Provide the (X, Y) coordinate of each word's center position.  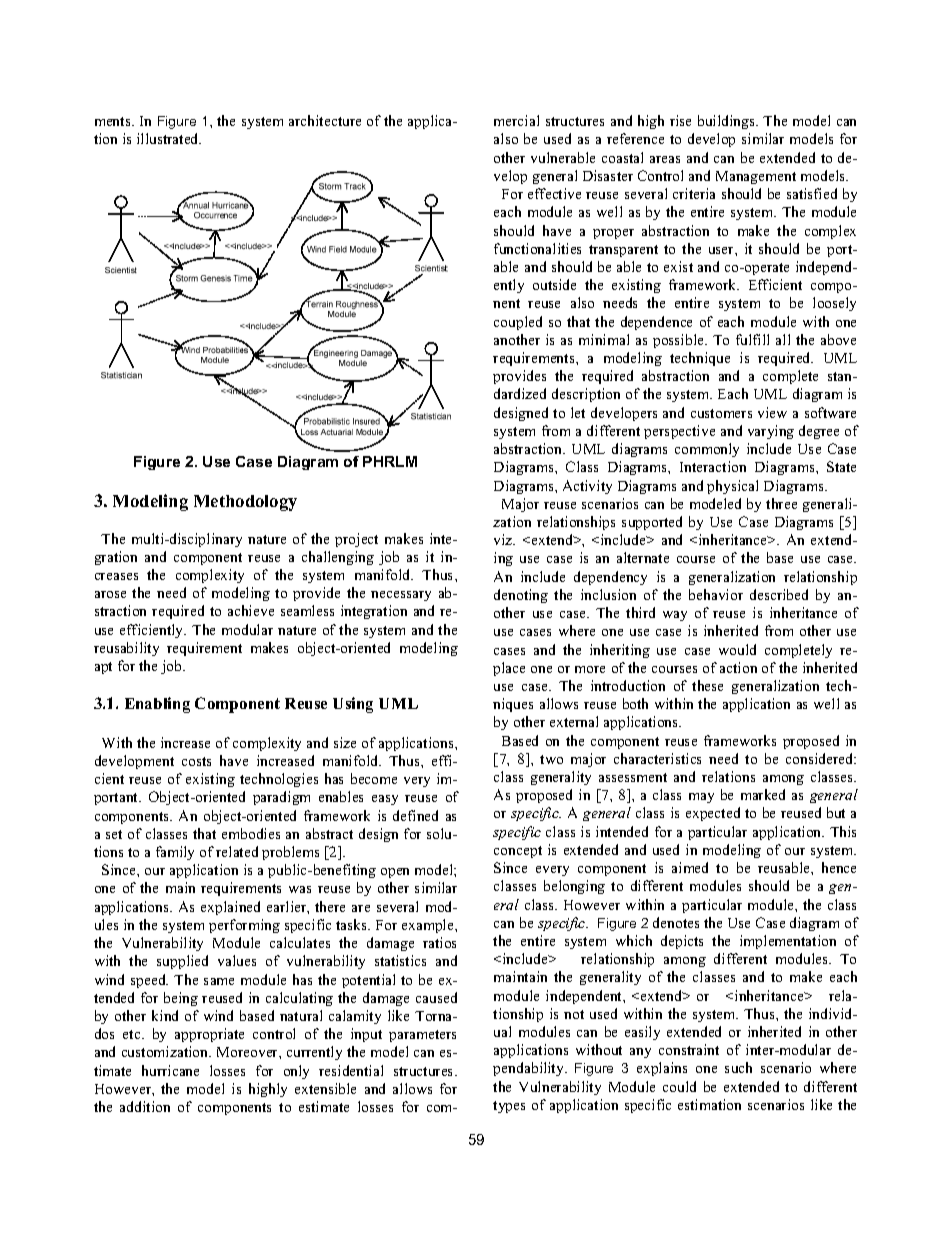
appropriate (209, 1035)
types (509, 1107)
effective (554, 193)
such (738, 1067)
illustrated (169, 138)
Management (756, 177)
